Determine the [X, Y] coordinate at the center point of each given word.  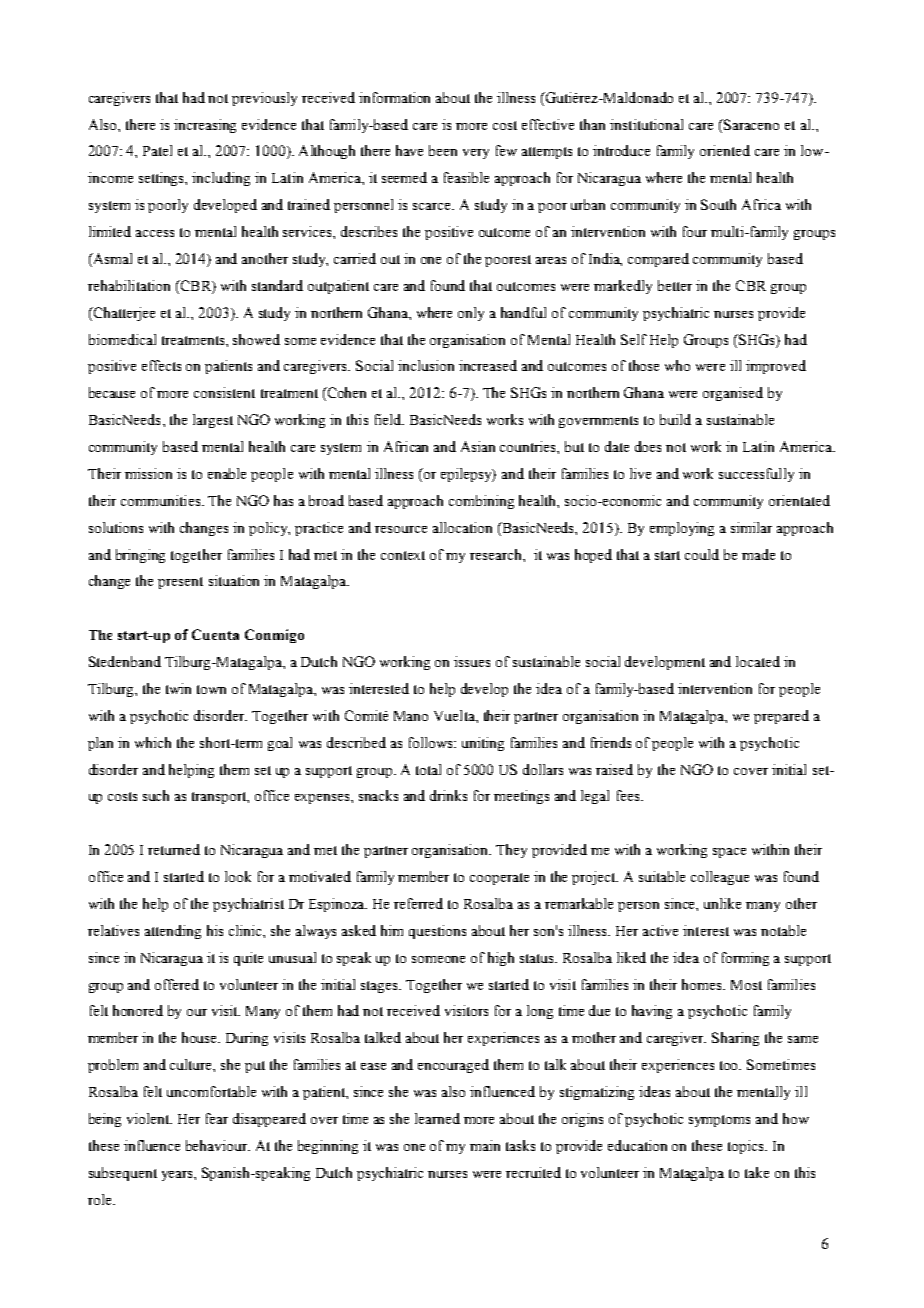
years [178, 1176]
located [758, 661]
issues [472, 661]
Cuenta [215, 634]
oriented [725, 150]
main [485, 1145]
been [443, 150]
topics [747, 1147]
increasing [205, 126]
